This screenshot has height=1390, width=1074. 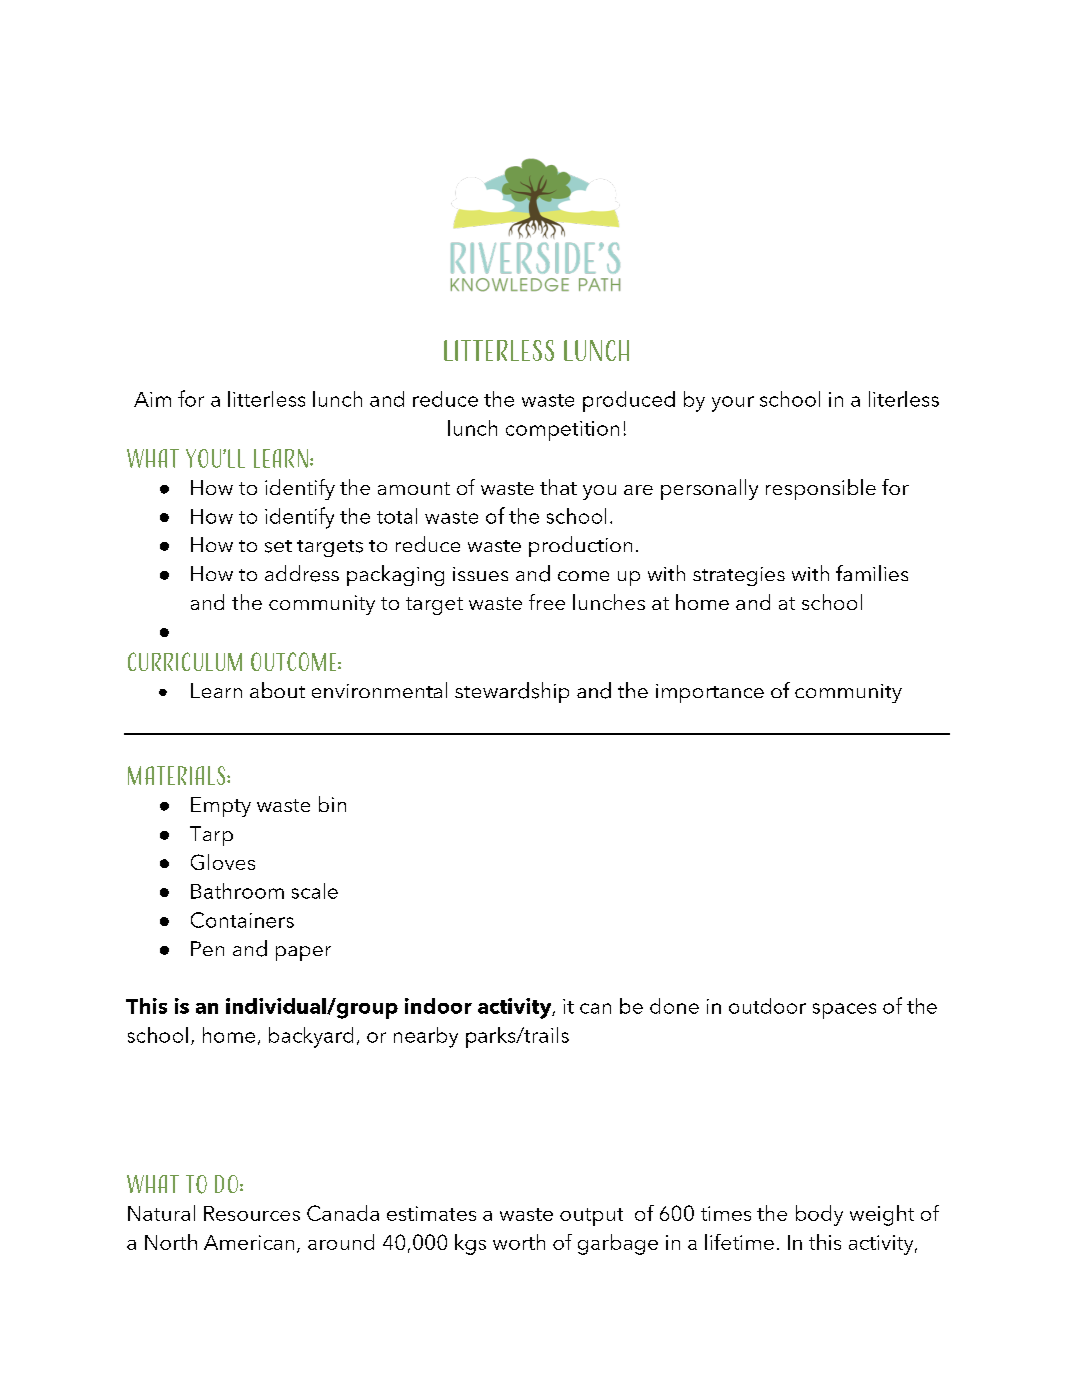 I want to click on importance, so click(x=710, y=693).
